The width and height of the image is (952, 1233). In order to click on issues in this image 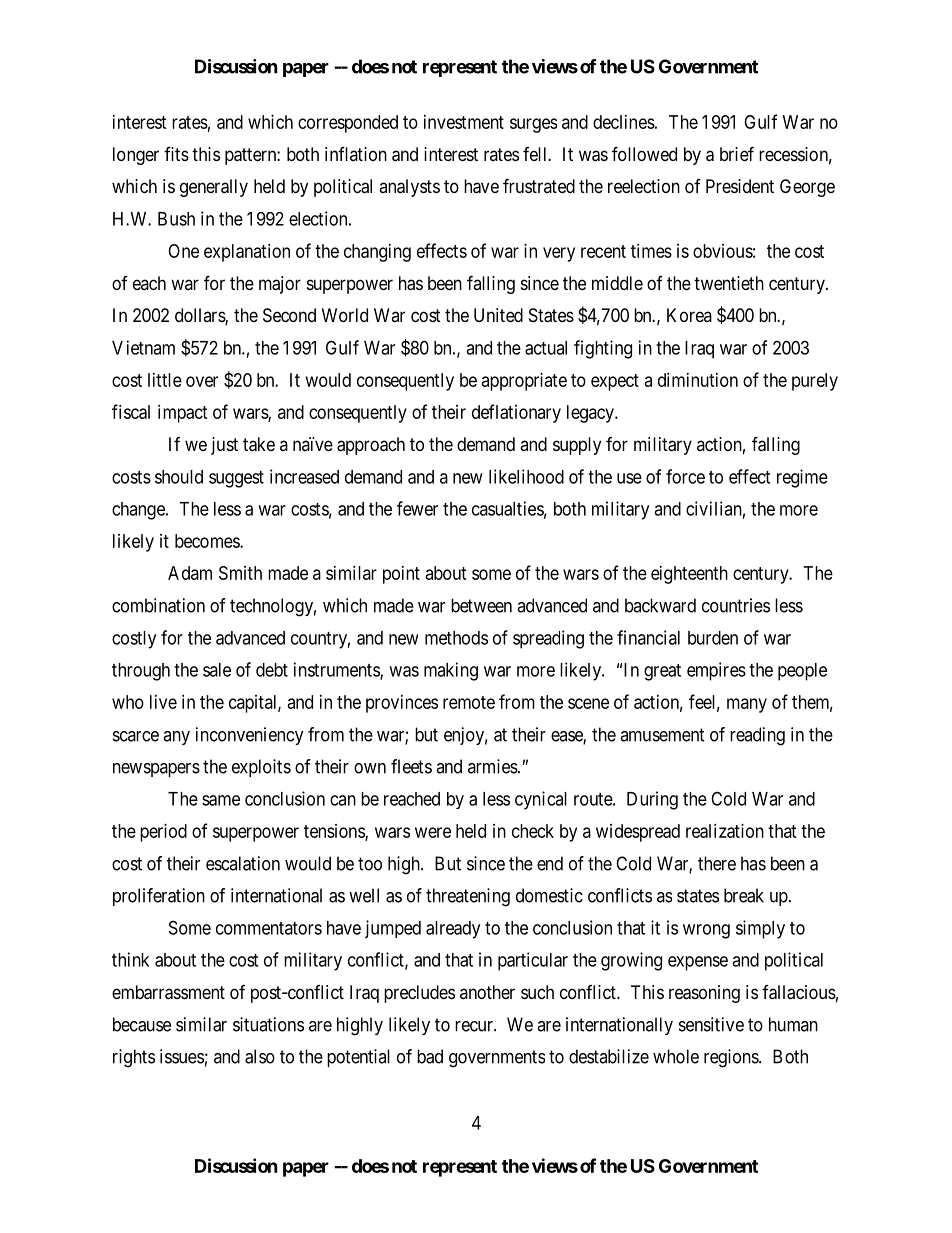, I will do `click(182, 1056)`.
